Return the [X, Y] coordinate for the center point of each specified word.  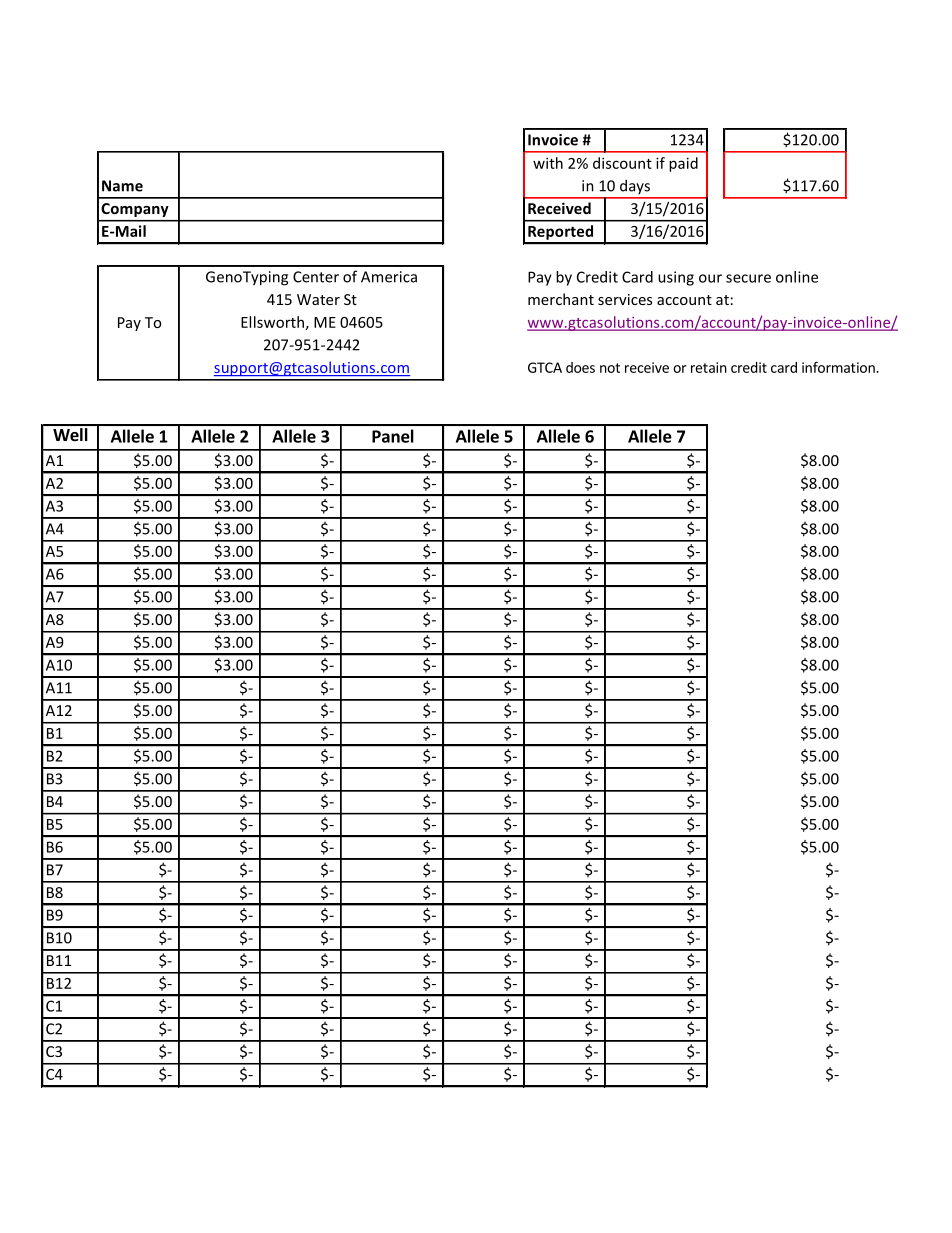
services [625, 299]
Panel [393, 436]
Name [122, 186]
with [548, 163]
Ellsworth [272, 322]
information [839, 367]
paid [683, 164]
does [580, 367]
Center [316, 277]
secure [748, 278]
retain [709, 367]
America [389, 277]
